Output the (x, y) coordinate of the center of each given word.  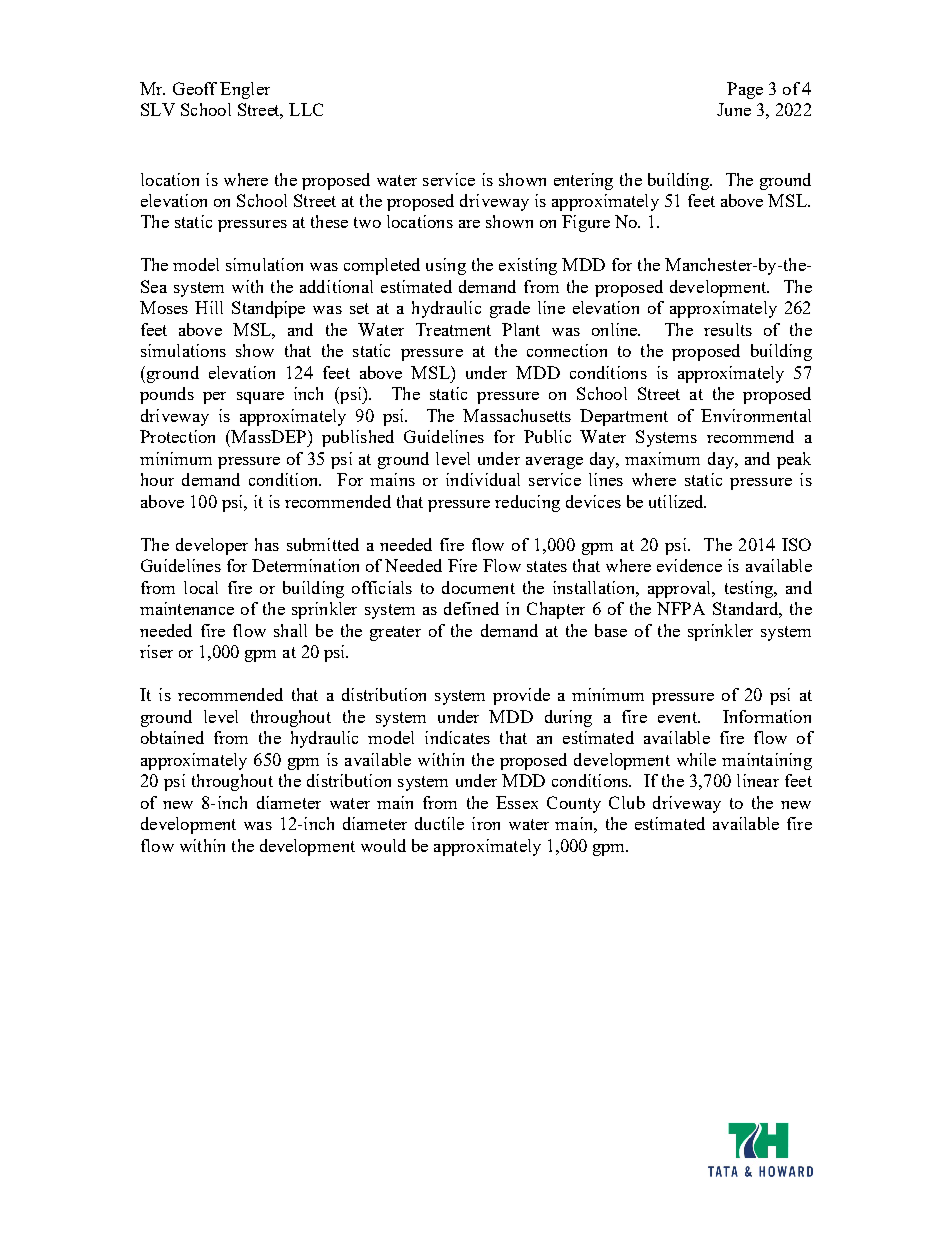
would (383, 845)
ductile (439, 823)
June (734, 109)
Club (627, 802)
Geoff (195, 88)
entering (583, 181)
